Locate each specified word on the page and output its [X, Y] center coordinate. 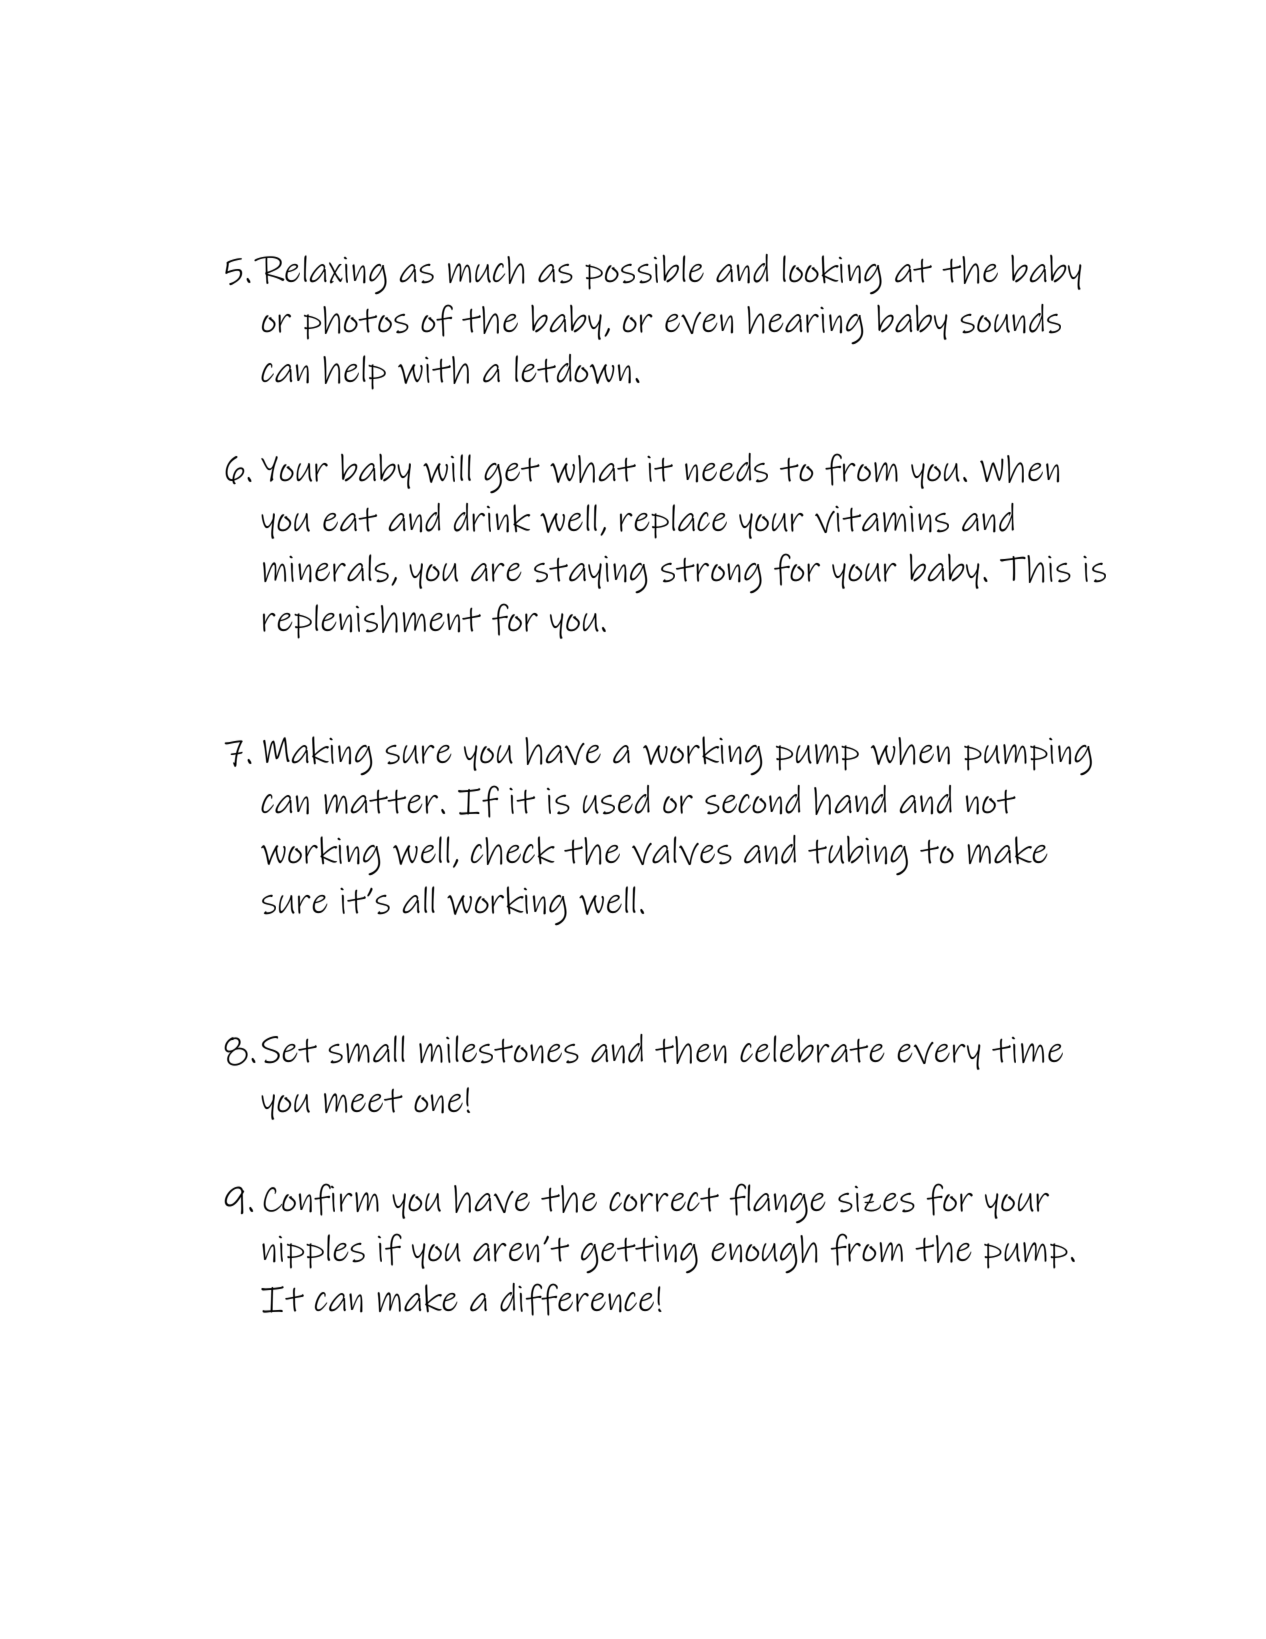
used [616, 800]
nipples [313, 1251]
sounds [1010, 319]
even [699, 323]
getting [639, 1255]
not [990, 802]
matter [381, 801]
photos [356, 323]
